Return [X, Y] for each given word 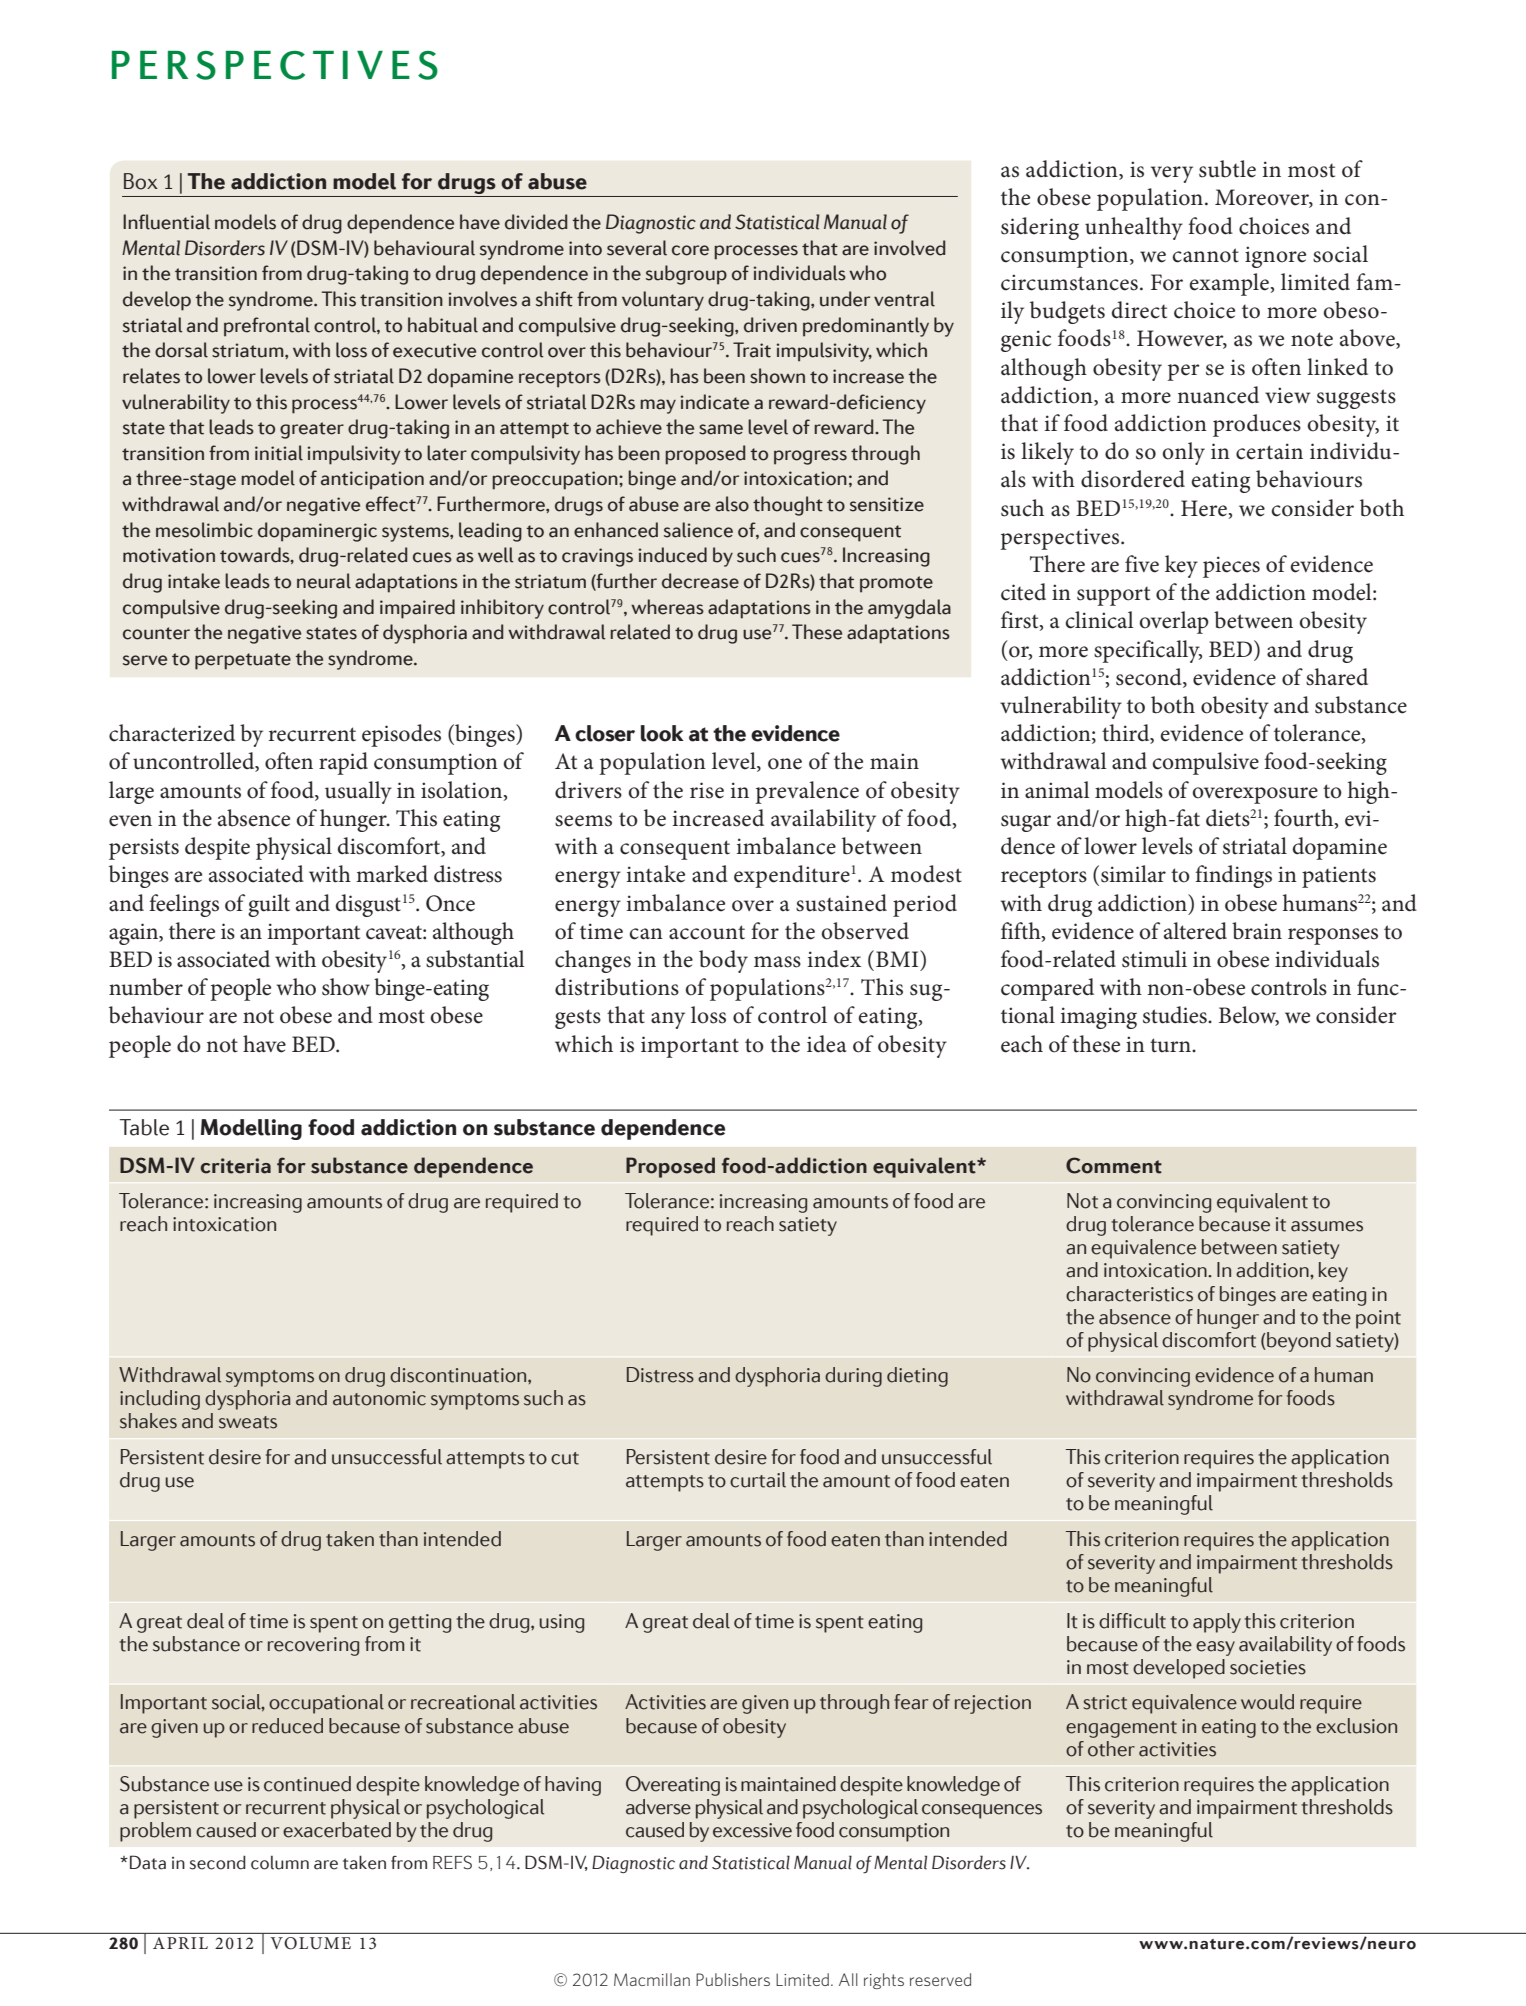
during [853, 1377]
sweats [248, 1422]
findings [1233, 876]
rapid [343, 763]
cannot [1205, 255]
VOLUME [310, 1943]
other [1111, 1749]
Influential [166, 222]
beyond [1298, 1342]
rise [707, 790]
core [690, 250]
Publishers [733, 1979]
